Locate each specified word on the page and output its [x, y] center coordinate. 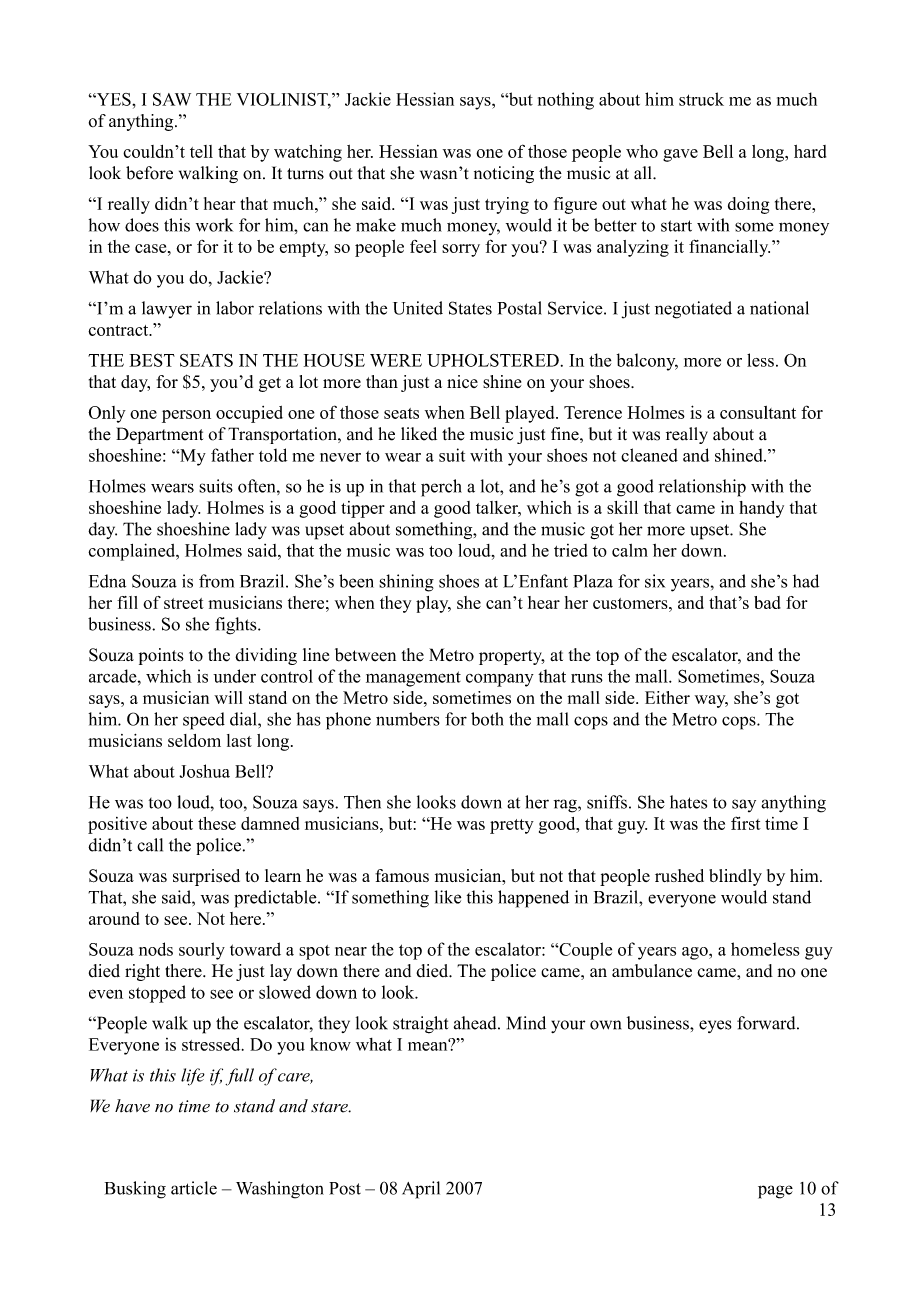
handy [761, 509]
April [421, 1190]
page [775, 1192]
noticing [504, 174]
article [194, 1188]
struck [701, 99]
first [746, 823]
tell [201, 151]
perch [441, 488]
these [217, 823]
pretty [512, 826]
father [232, 455]
